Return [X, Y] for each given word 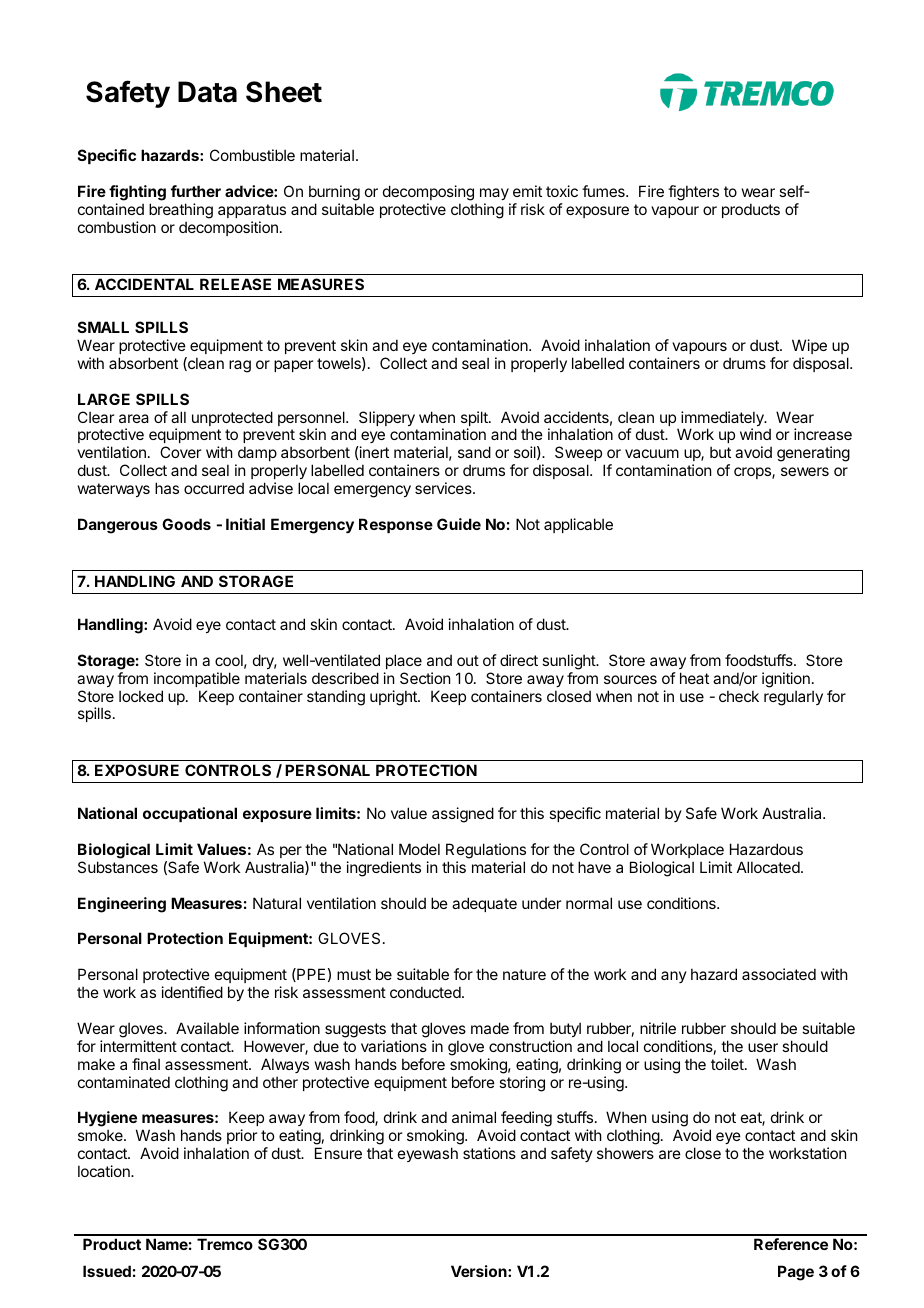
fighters [693, 193]
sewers [805, 471]
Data [207, 92]
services [444, 488]
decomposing [428, 194]
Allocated [769, 867]
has [167, 488]
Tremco [225, 1244]
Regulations [486, 851]
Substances [118, 867]
